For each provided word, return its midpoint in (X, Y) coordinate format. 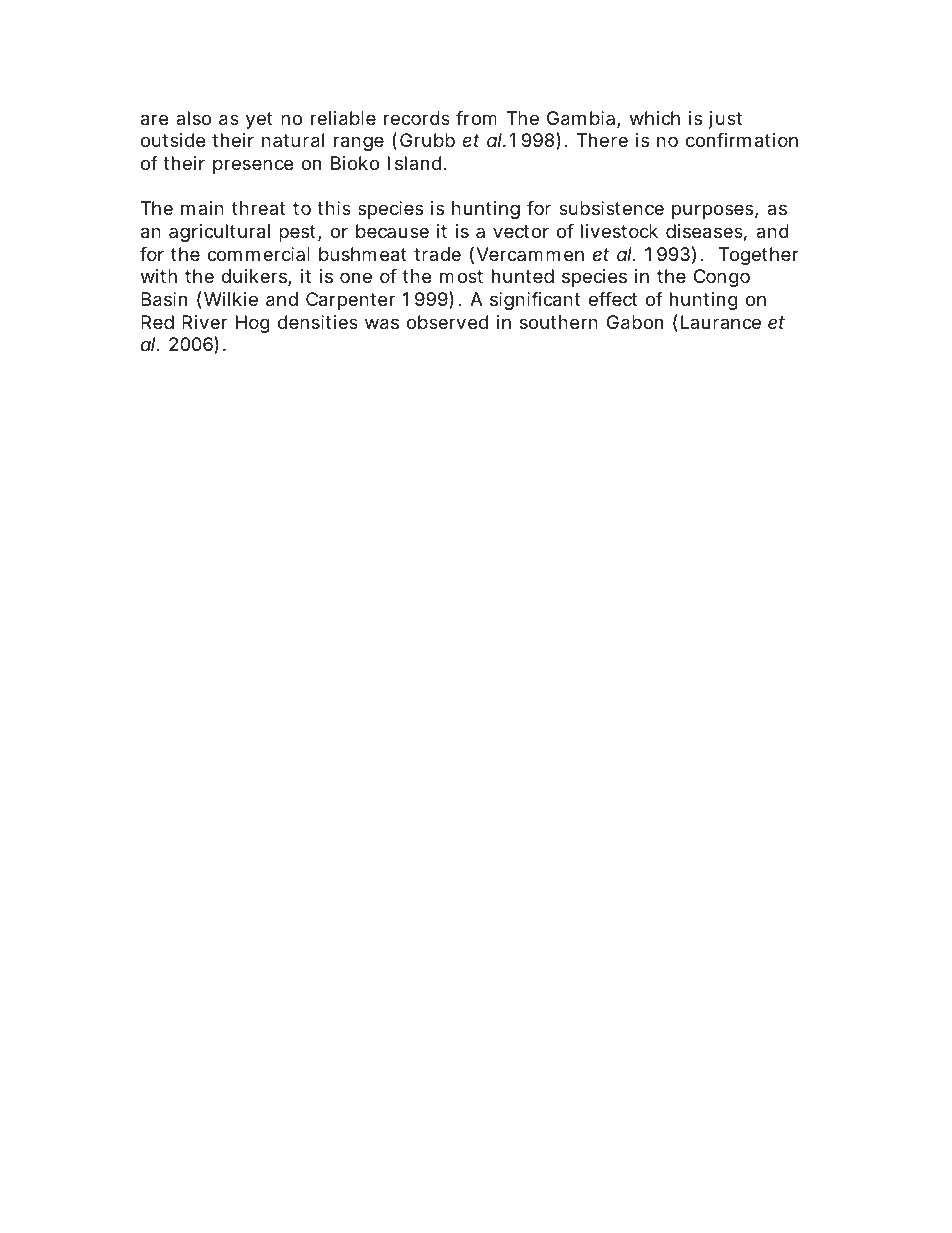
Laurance (721, 322)
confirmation (742, 140)
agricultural (219, 233)
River (204, 322)
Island (414, 163)
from (476, 118)
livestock (619, 231)
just (725, 120)
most (461, 276)
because (392, 231)
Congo (722, 278)
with (159, 276)
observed (447, 322)
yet (259, 120)
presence (253, 166)
